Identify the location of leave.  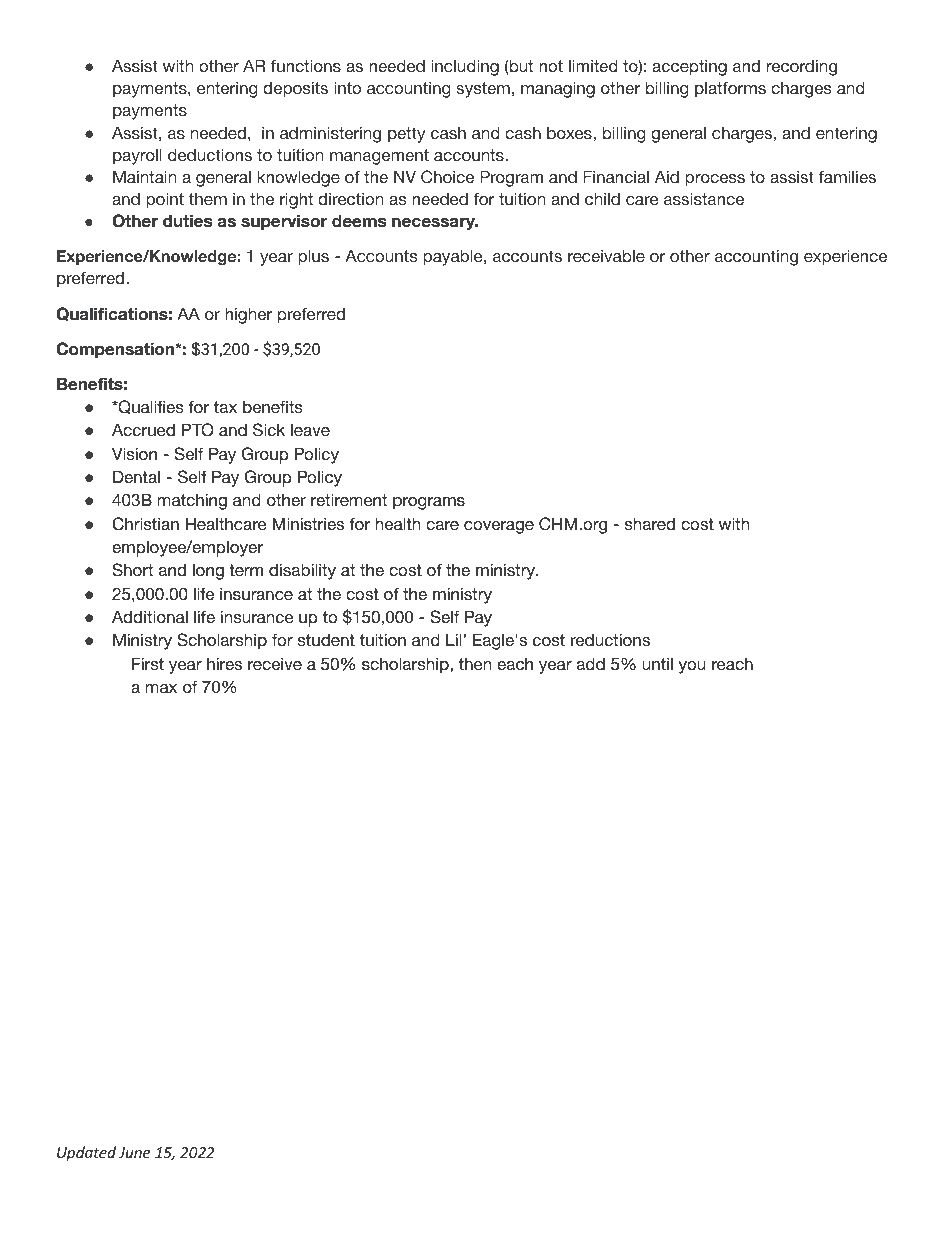
(310, 429).
